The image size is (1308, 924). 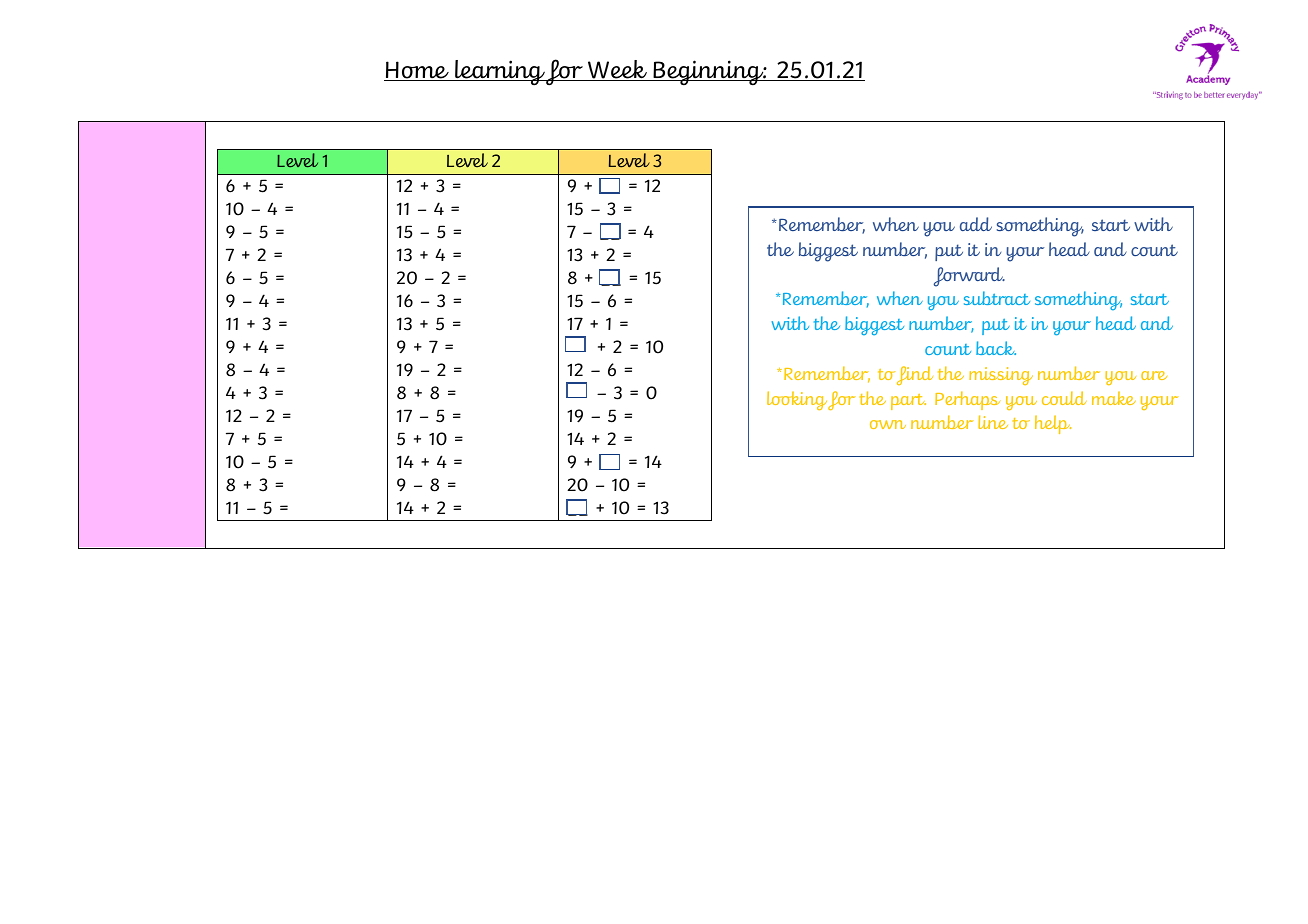 What do you see at coordinates (617, 70) in the page?
I see `Week` at bounding box center [617, 70].
